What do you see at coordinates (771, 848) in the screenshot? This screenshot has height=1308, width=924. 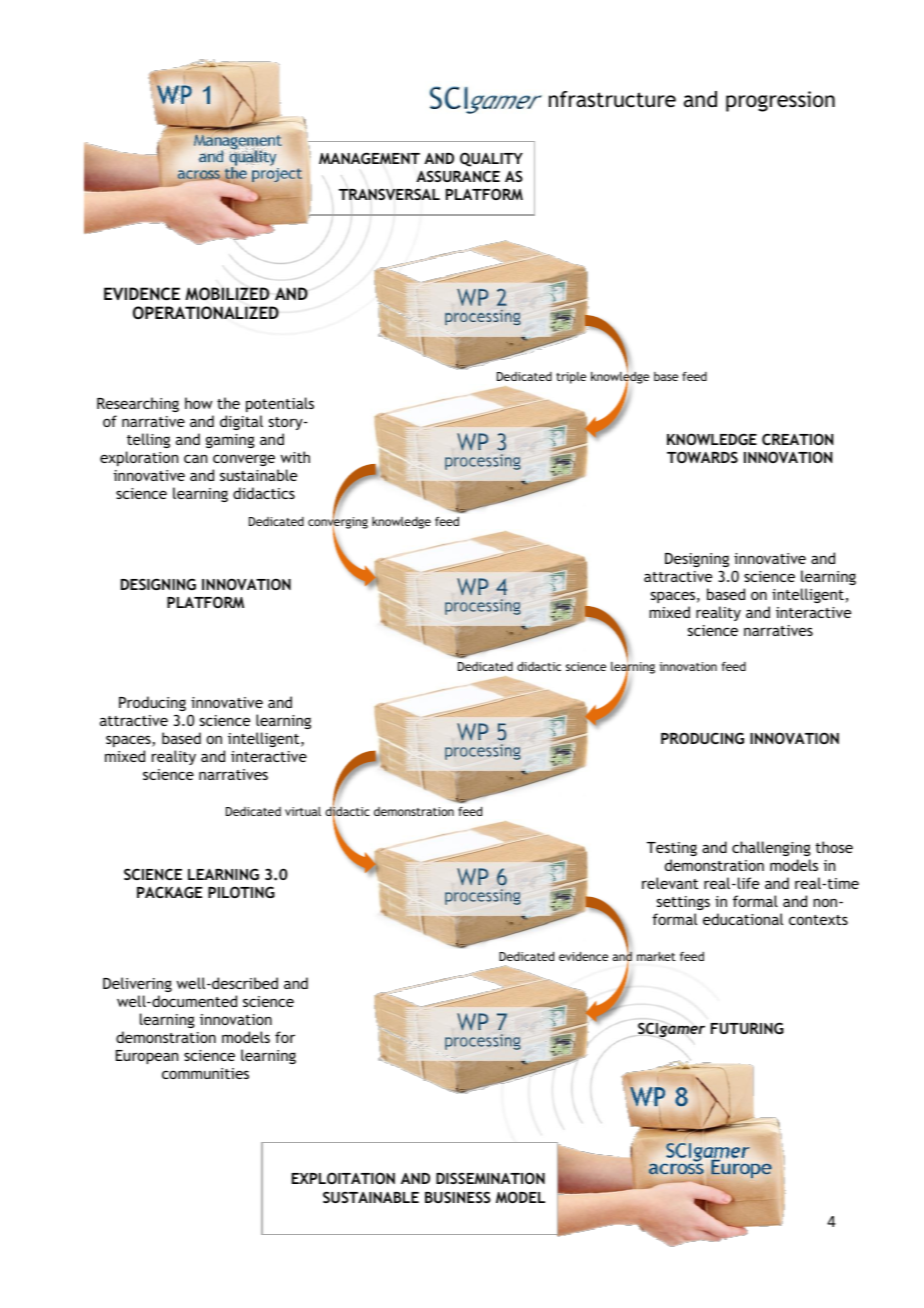 I see `challenging` at bounding box center [771, 848].
